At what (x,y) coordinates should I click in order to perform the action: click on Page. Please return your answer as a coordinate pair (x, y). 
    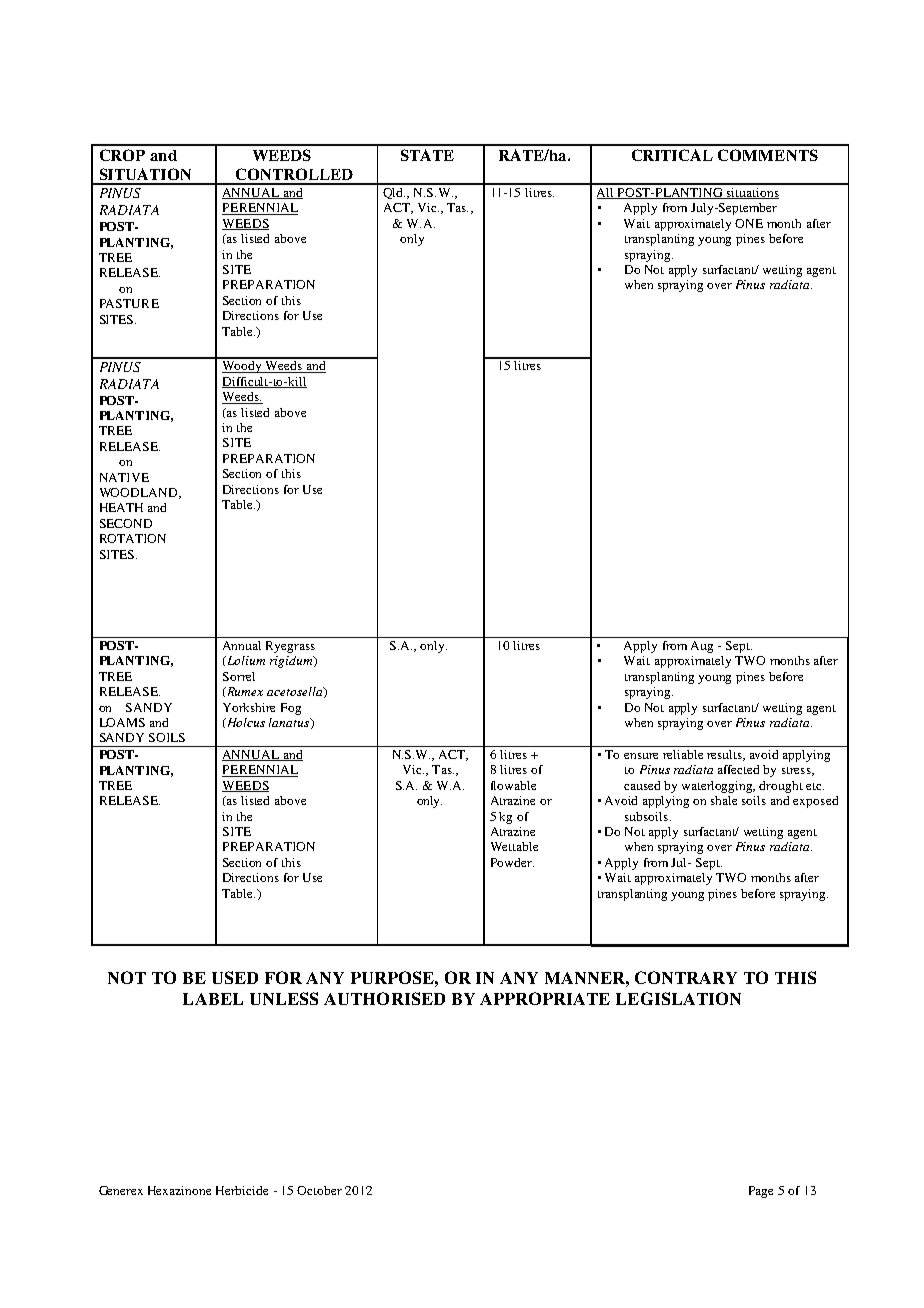
    Looking at the image, I should click on (761, 1192).
